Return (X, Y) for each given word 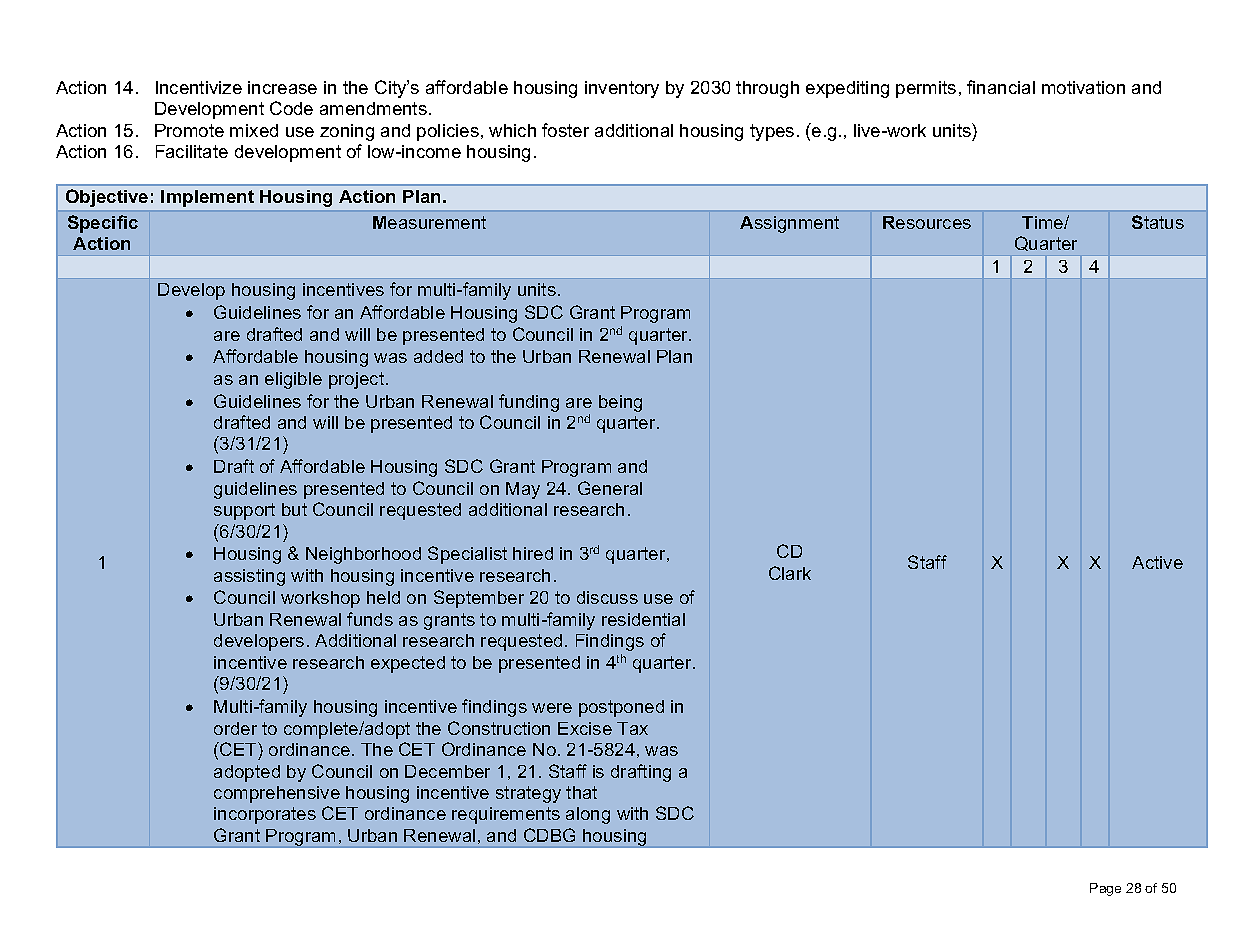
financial (1001, 87)
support (244, 511)
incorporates (265, 815)
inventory (622, 89)
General (610, 488)
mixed (254, 130)
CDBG (549, 835)
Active (1157, 562)
